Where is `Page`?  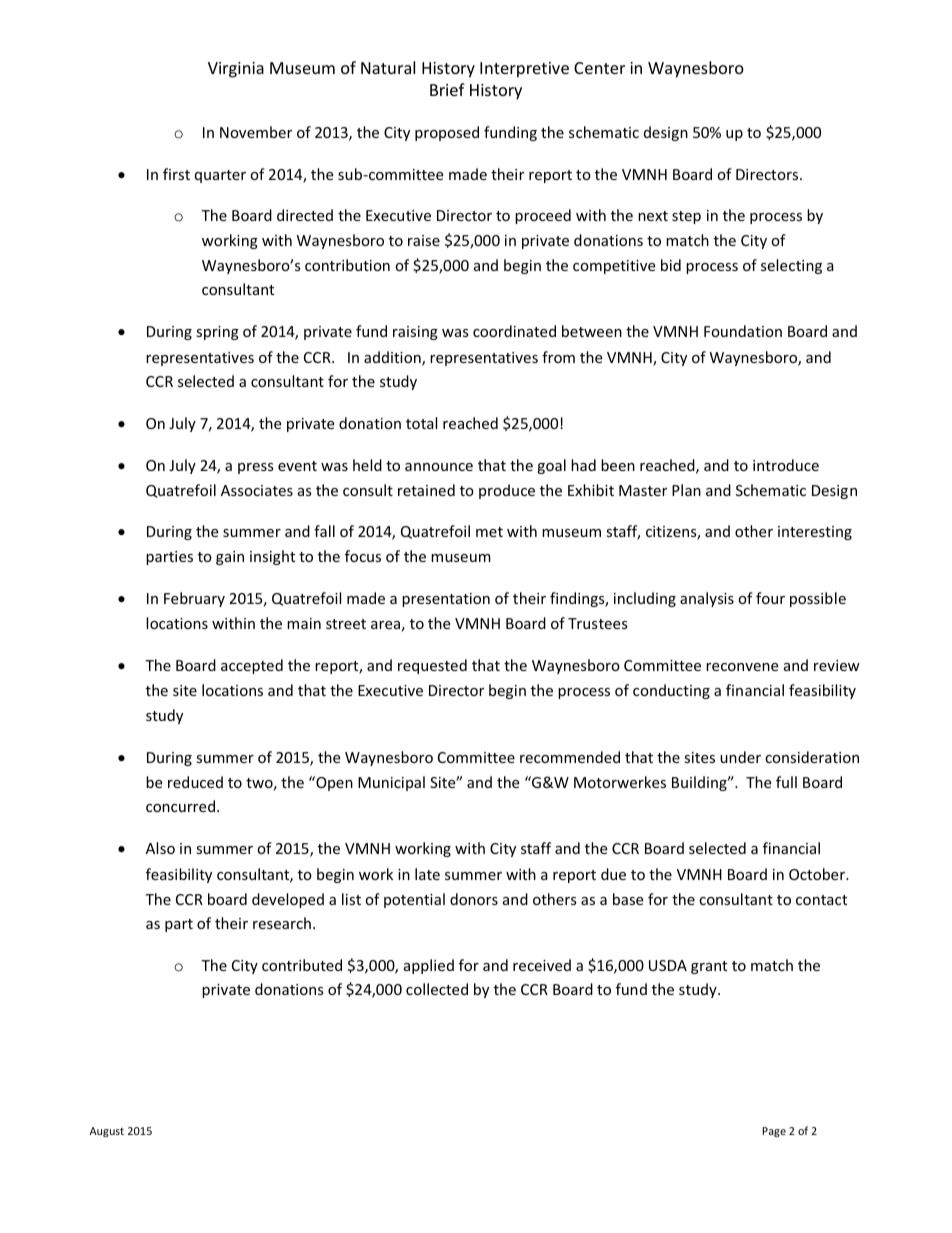
Page is located at coordinates (774, 1132).
